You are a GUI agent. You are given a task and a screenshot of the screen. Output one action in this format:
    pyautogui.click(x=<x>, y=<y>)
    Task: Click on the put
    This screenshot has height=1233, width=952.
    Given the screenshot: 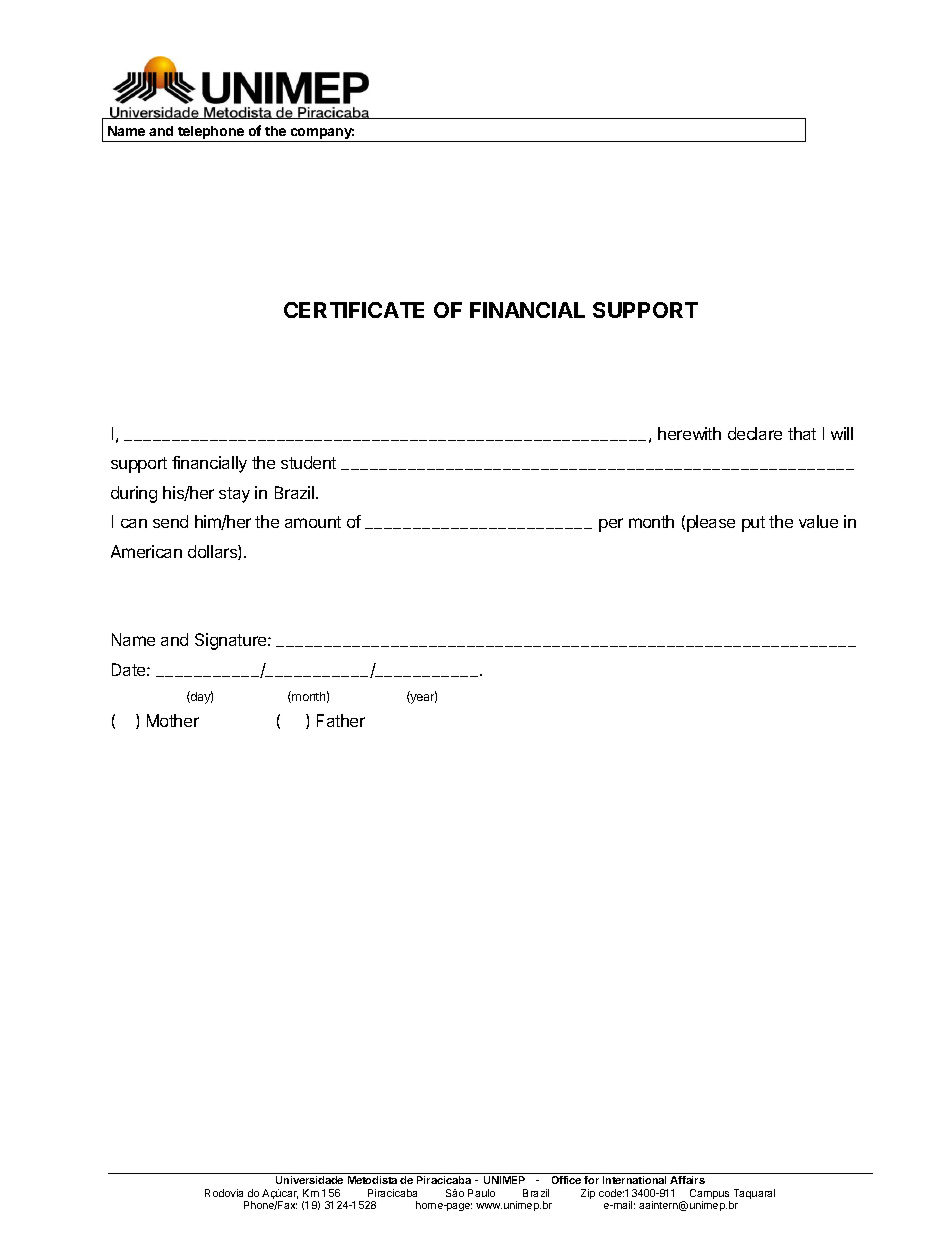 What is the action you would take?
    pyautogui.click(x=753, y=524)
